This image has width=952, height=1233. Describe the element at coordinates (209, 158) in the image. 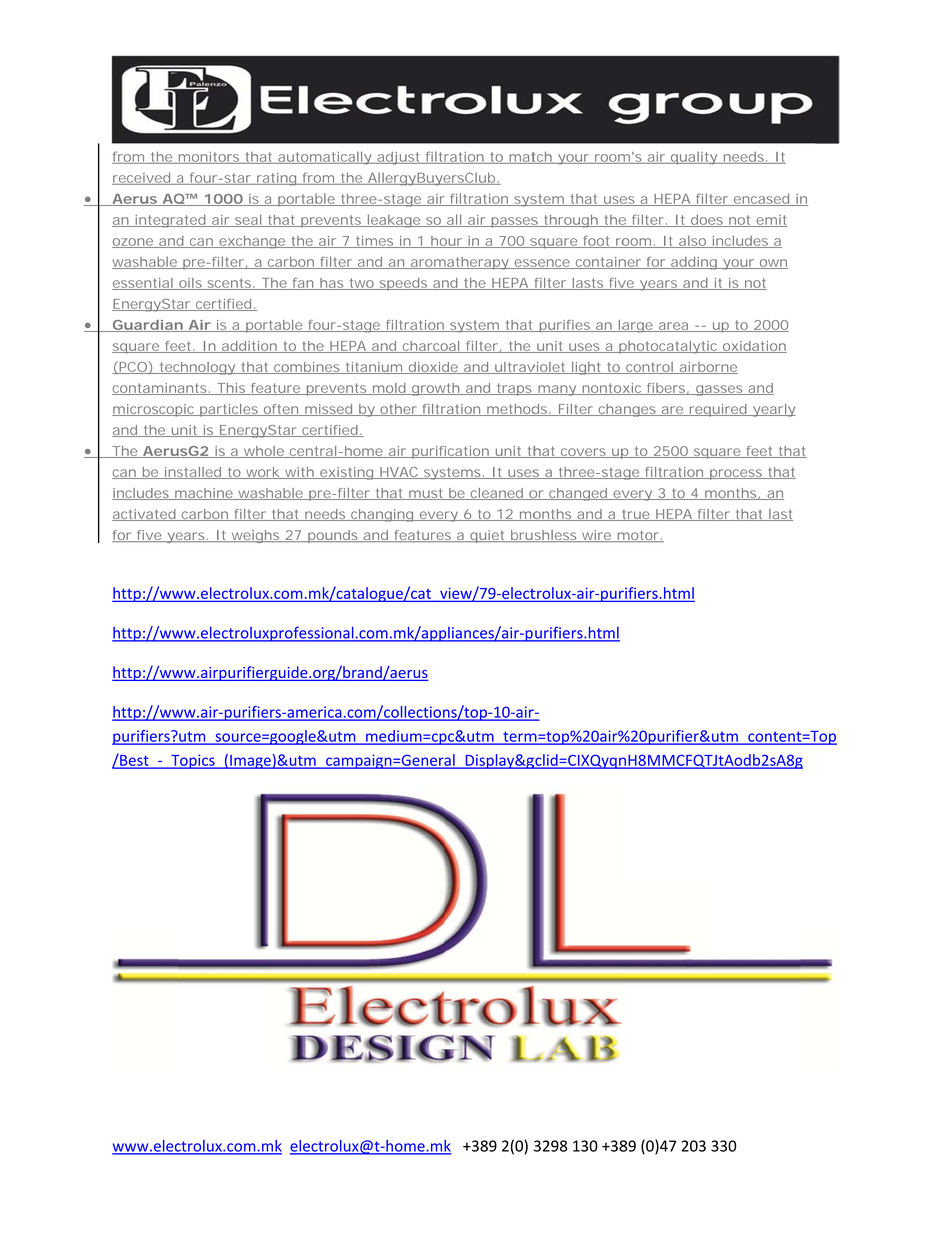

I see `monitors` at that location.
